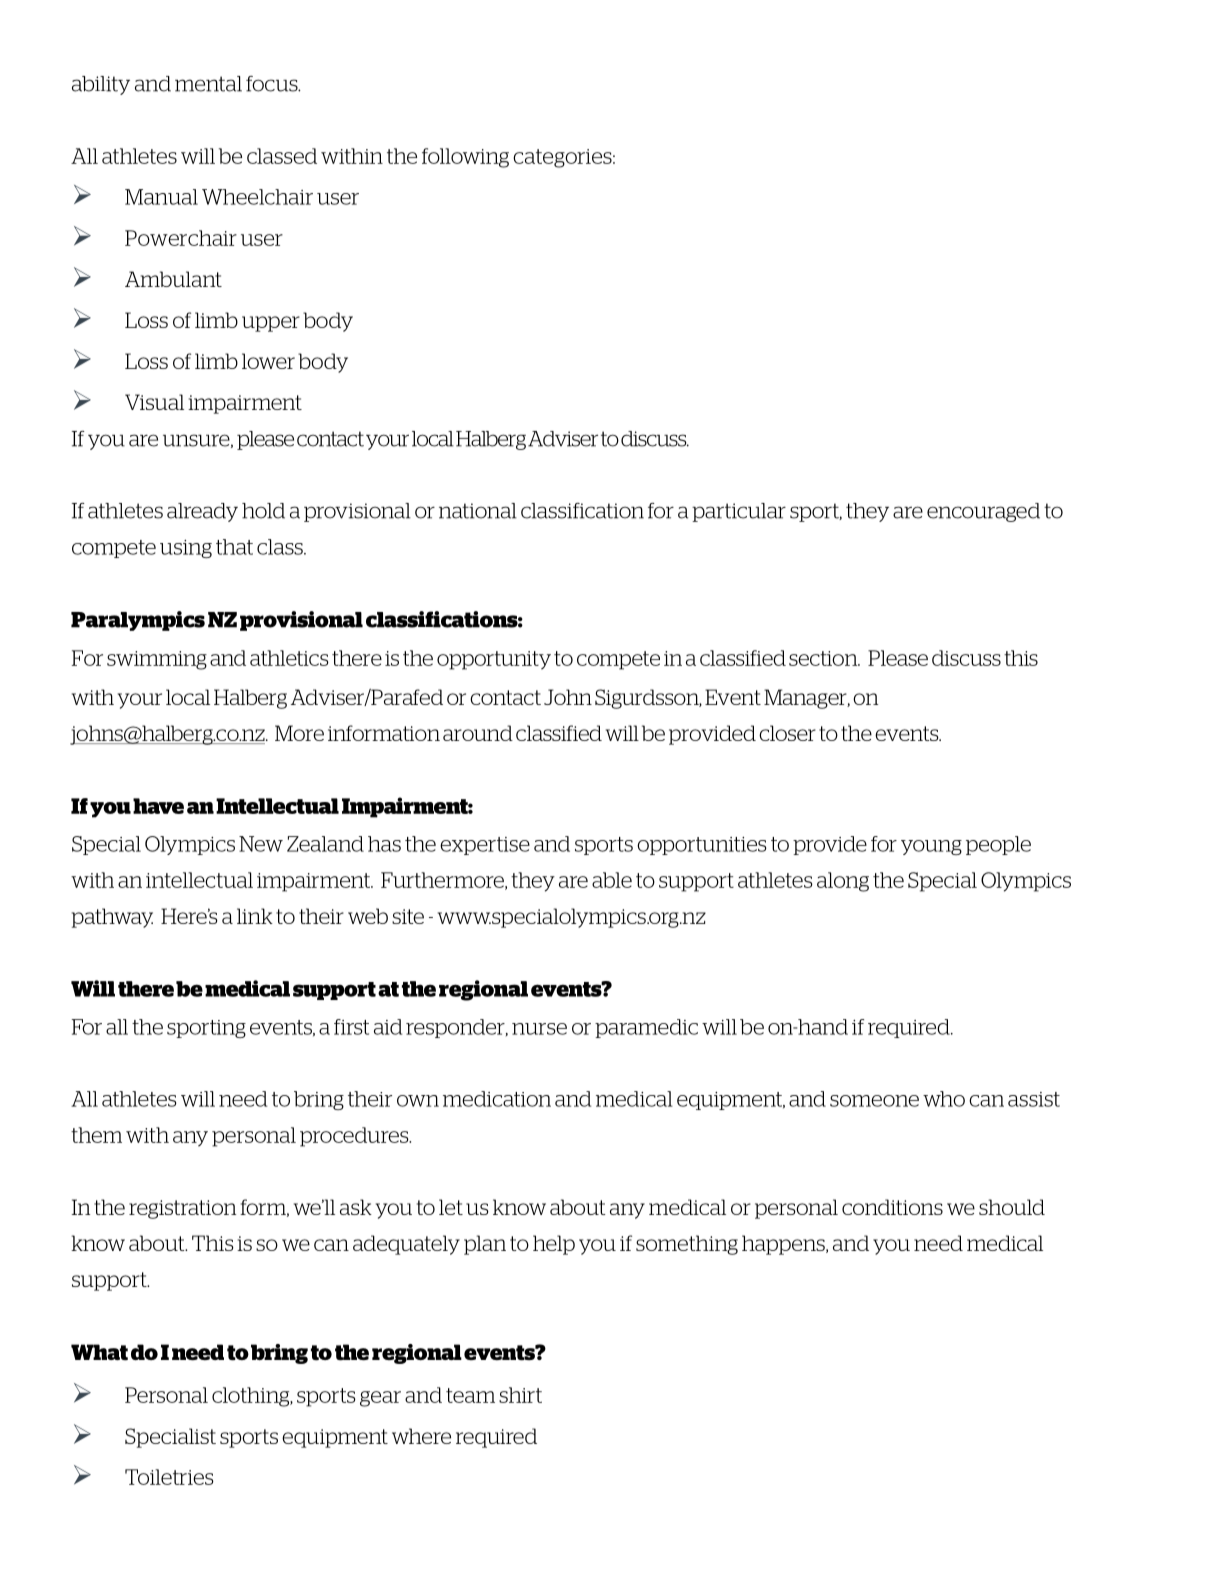  What do you see at coordinates (182, 1209) in the screenshot?
I see `registration` at bounding box center [182, 1209].
